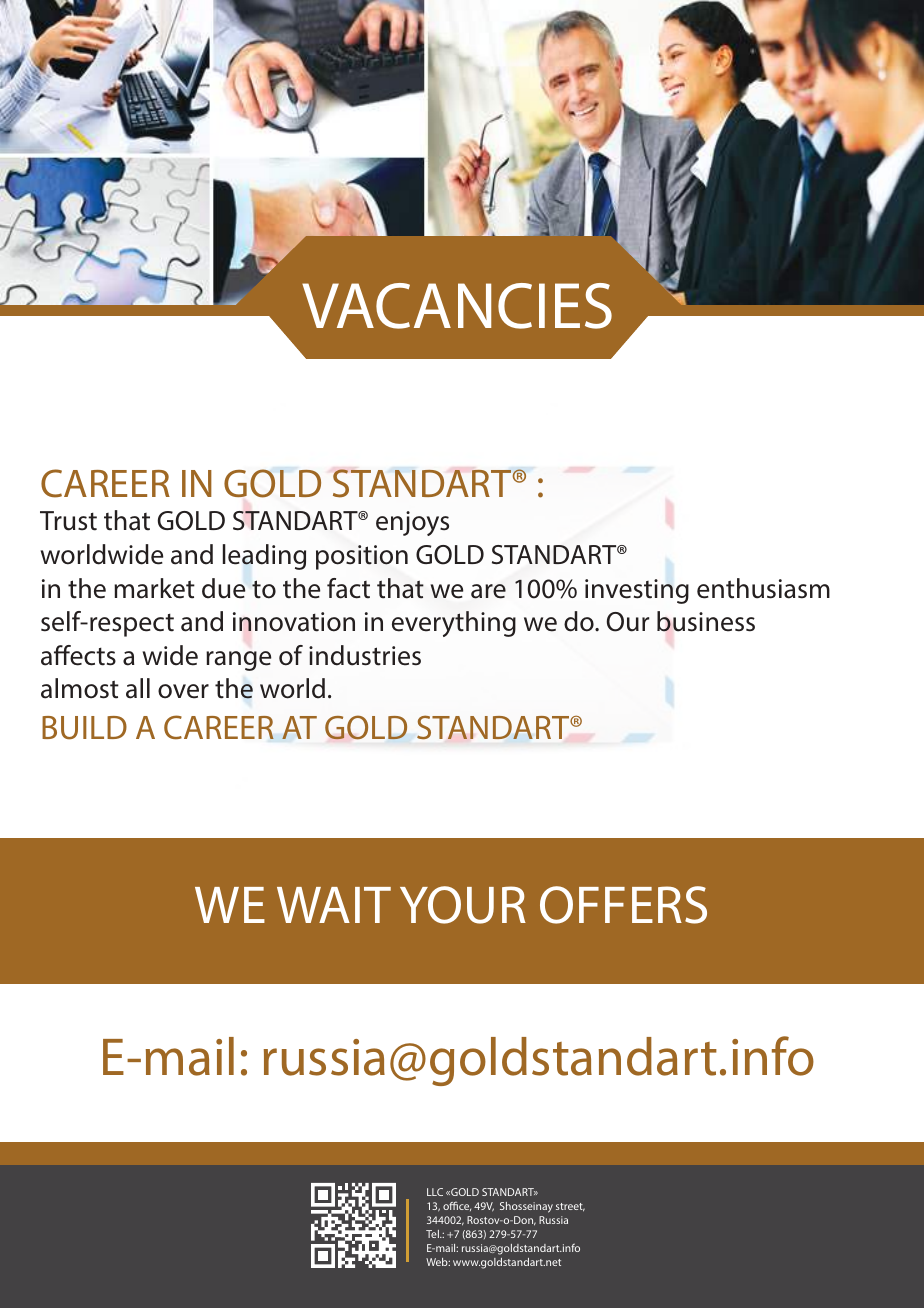 The width and height of the page is (924, 1308). Describe the element at coordinates (637, 591) in the page. I see `investing` at that location.
